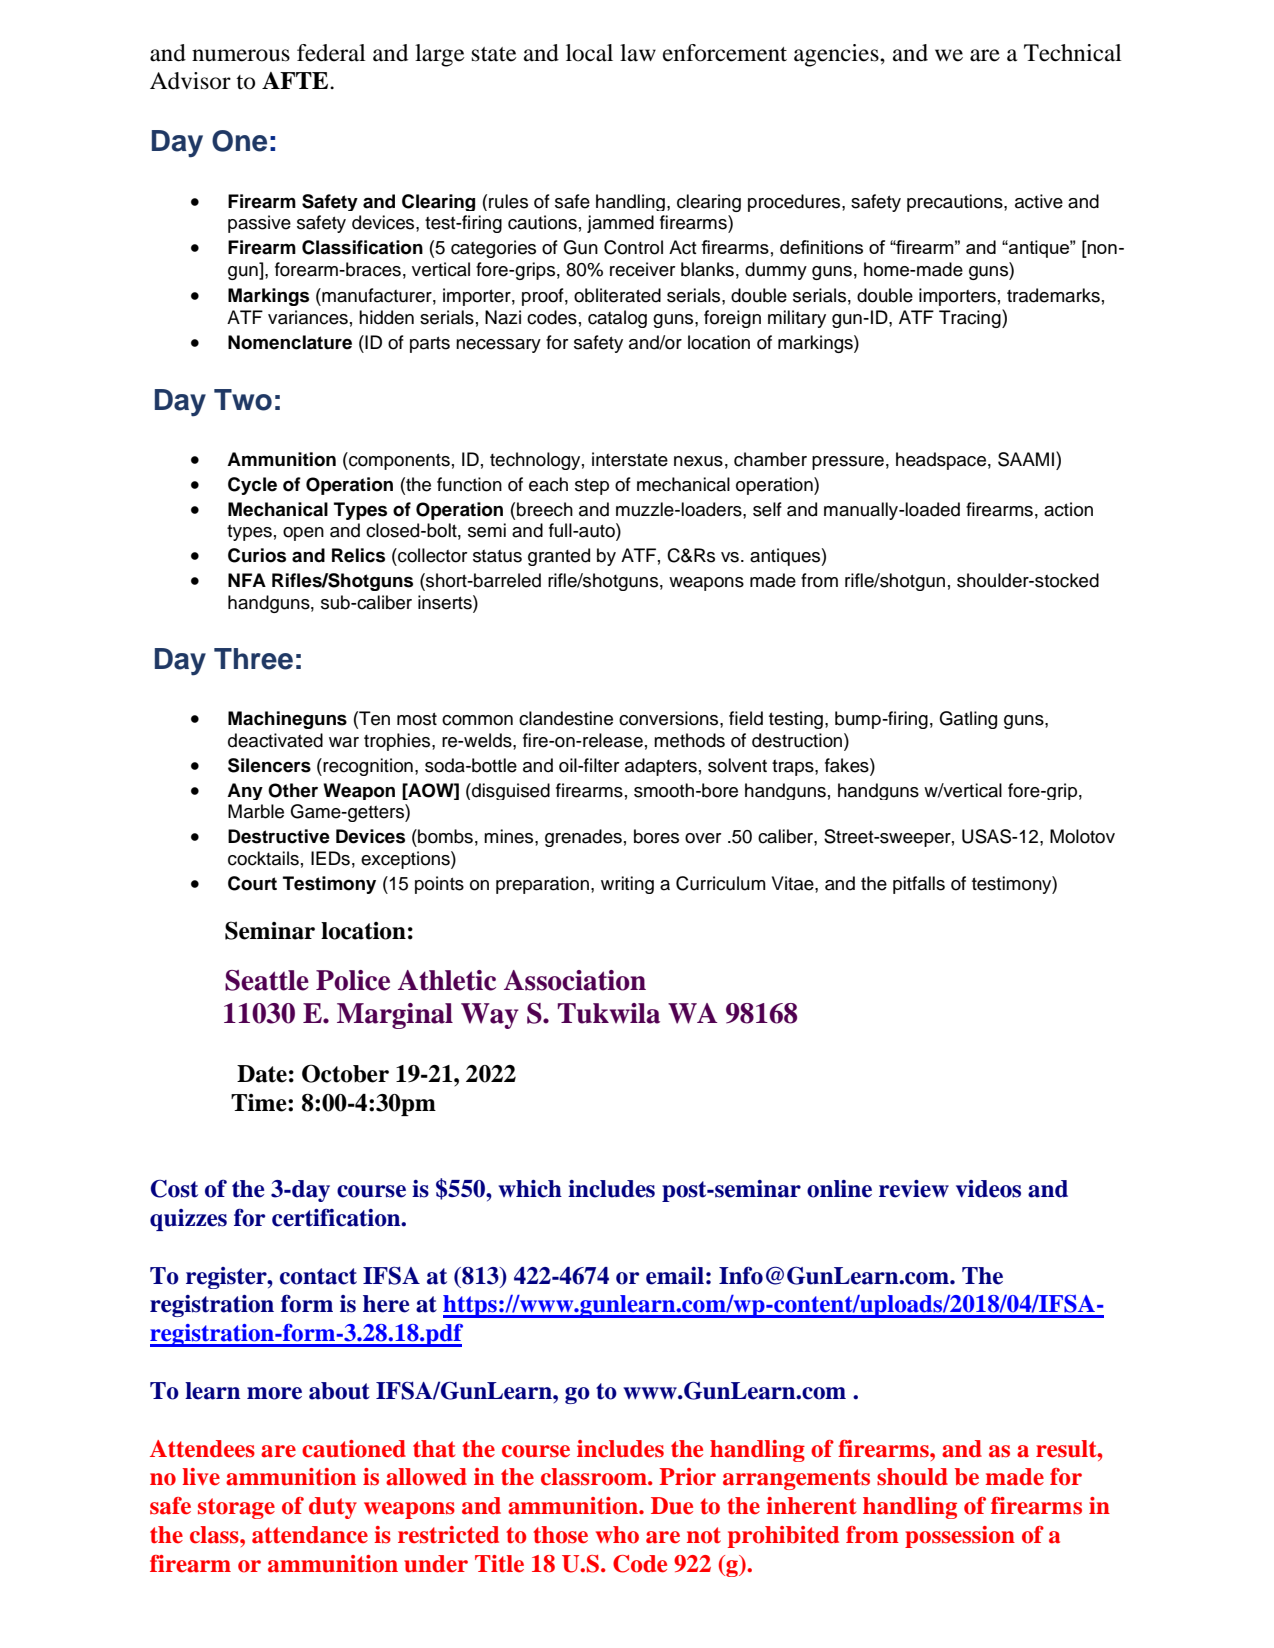 Image resolution: width=1274 pixels, height=1648 pixels. Describe the element at coordinates (968, 720) in the page. I see `Gatling` at that location.
